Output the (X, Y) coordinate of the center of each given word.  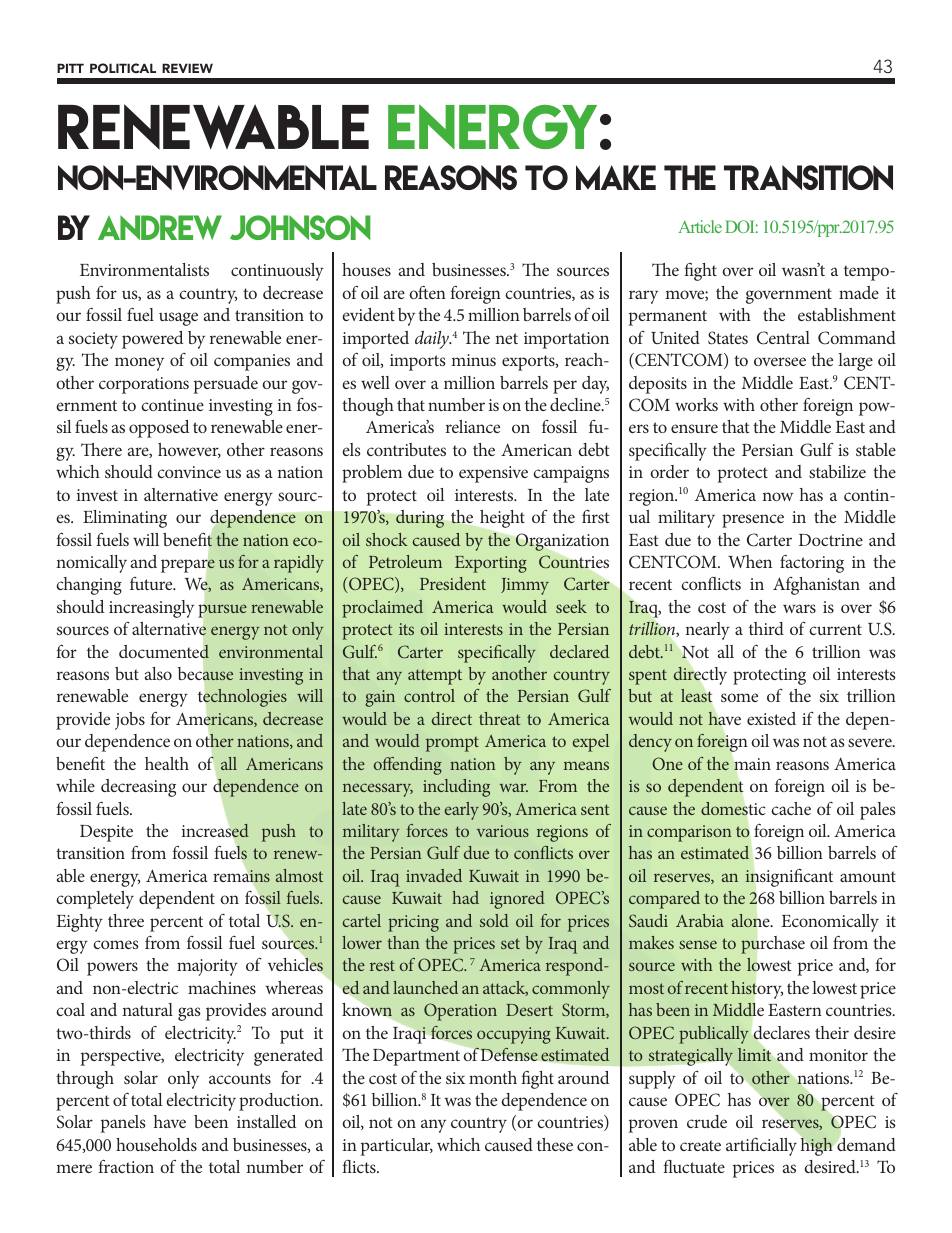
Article (700, 226)
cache (791, 808)
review (187, 68)
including (456, 788)
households (156, 1144)
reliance (473, 426)
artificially (761, 1146)
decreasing (138, 788)
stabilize (837, 471)
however (189, 450)
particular (397, 1147)
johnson (300, 227)
